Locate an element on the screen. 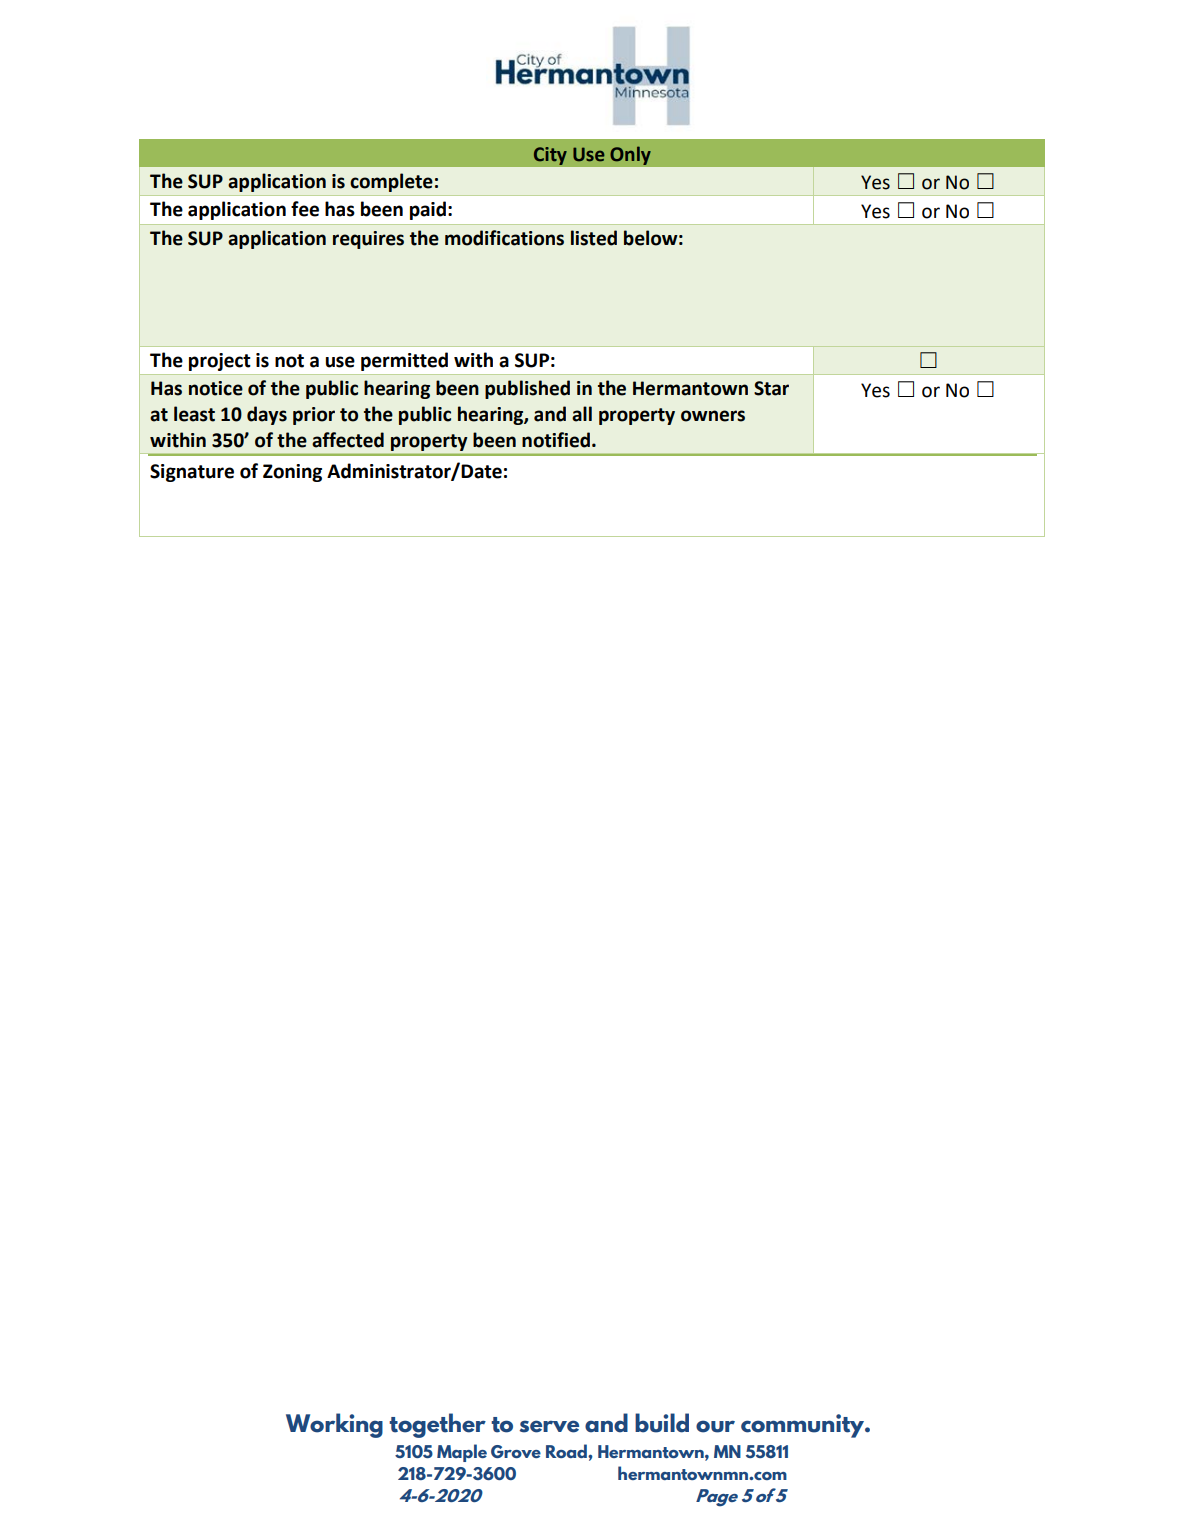 The image size is (1185, 1534). owners is located at coordinates (713, 416).
